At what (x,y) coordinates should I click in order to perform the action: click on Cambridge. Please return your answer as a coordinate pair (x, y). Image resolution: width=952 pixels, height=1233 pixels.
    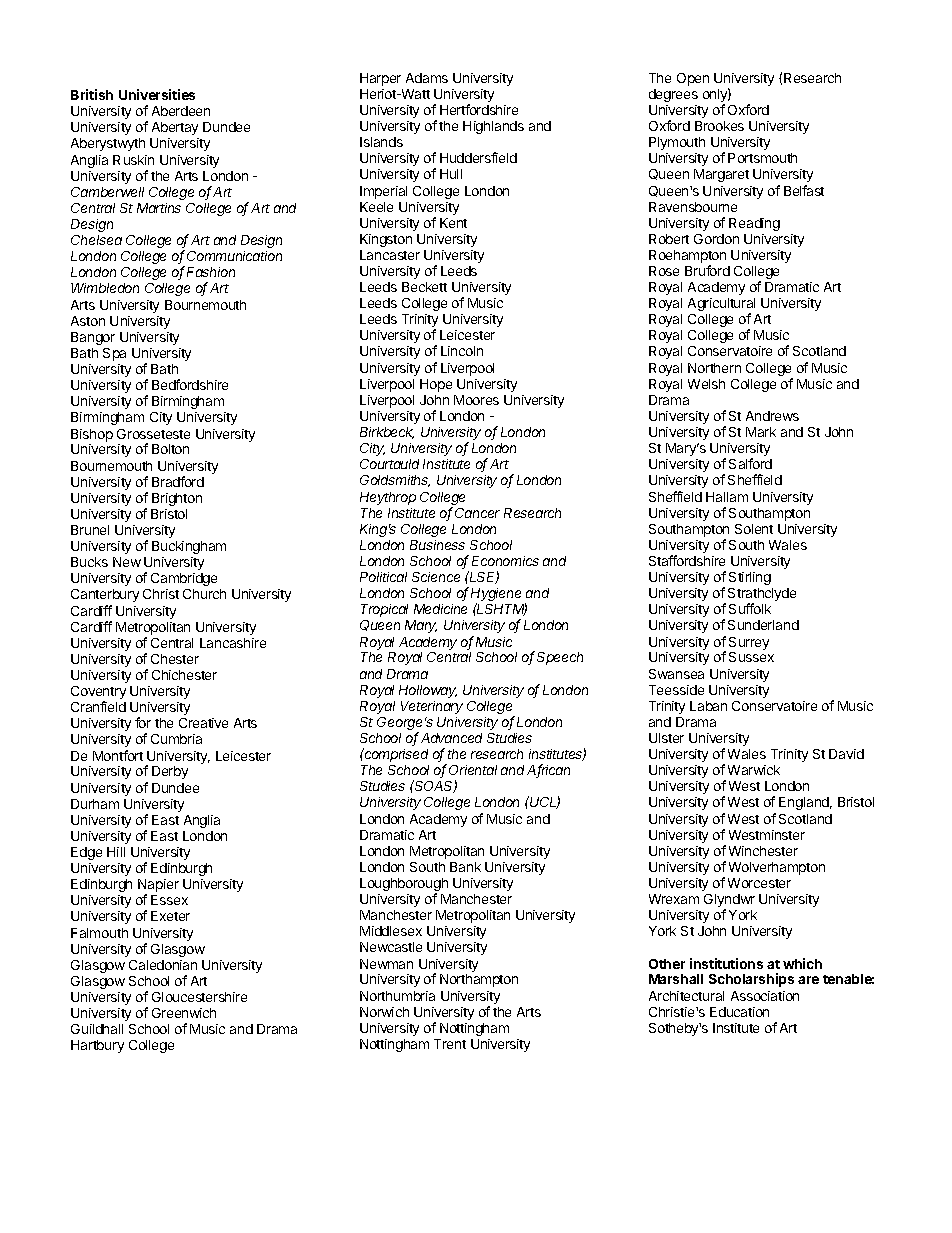
    Looking at the image, I should click on (184, 579).
